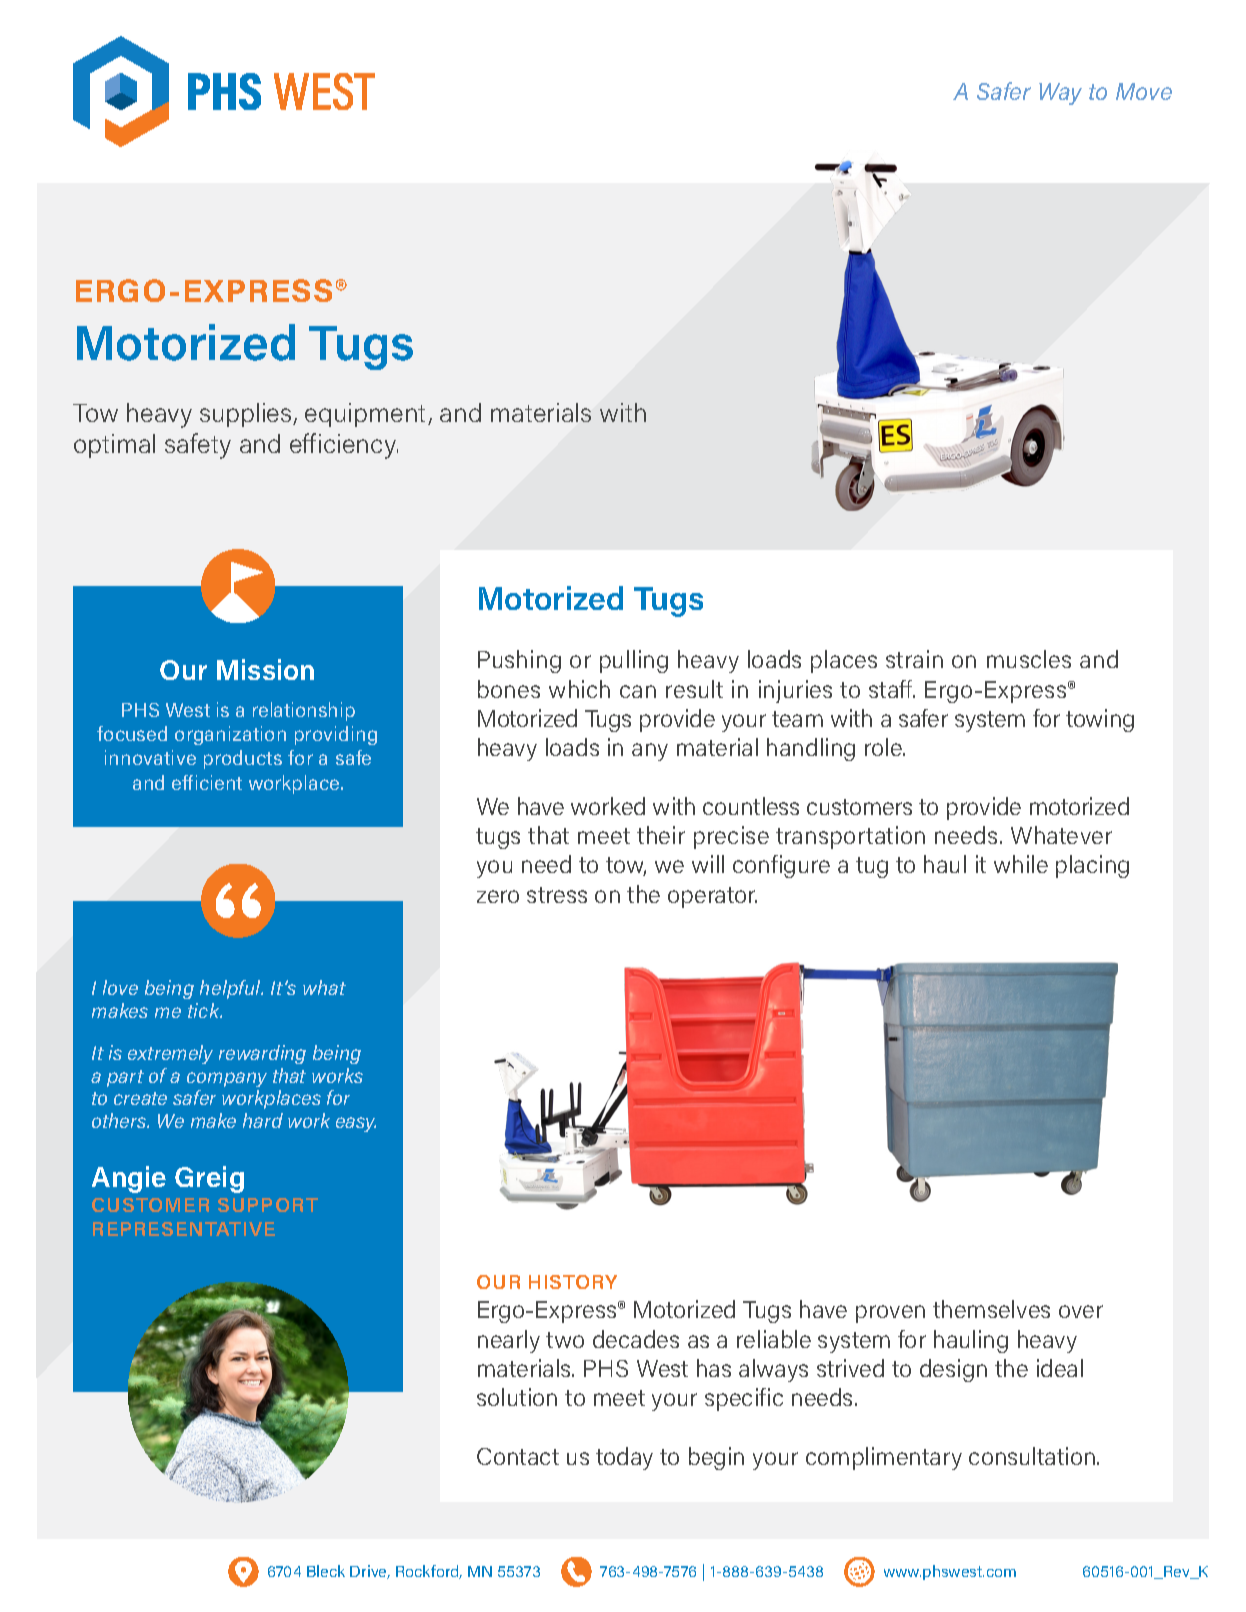  I want to click on supplies, so click(247, 415).
